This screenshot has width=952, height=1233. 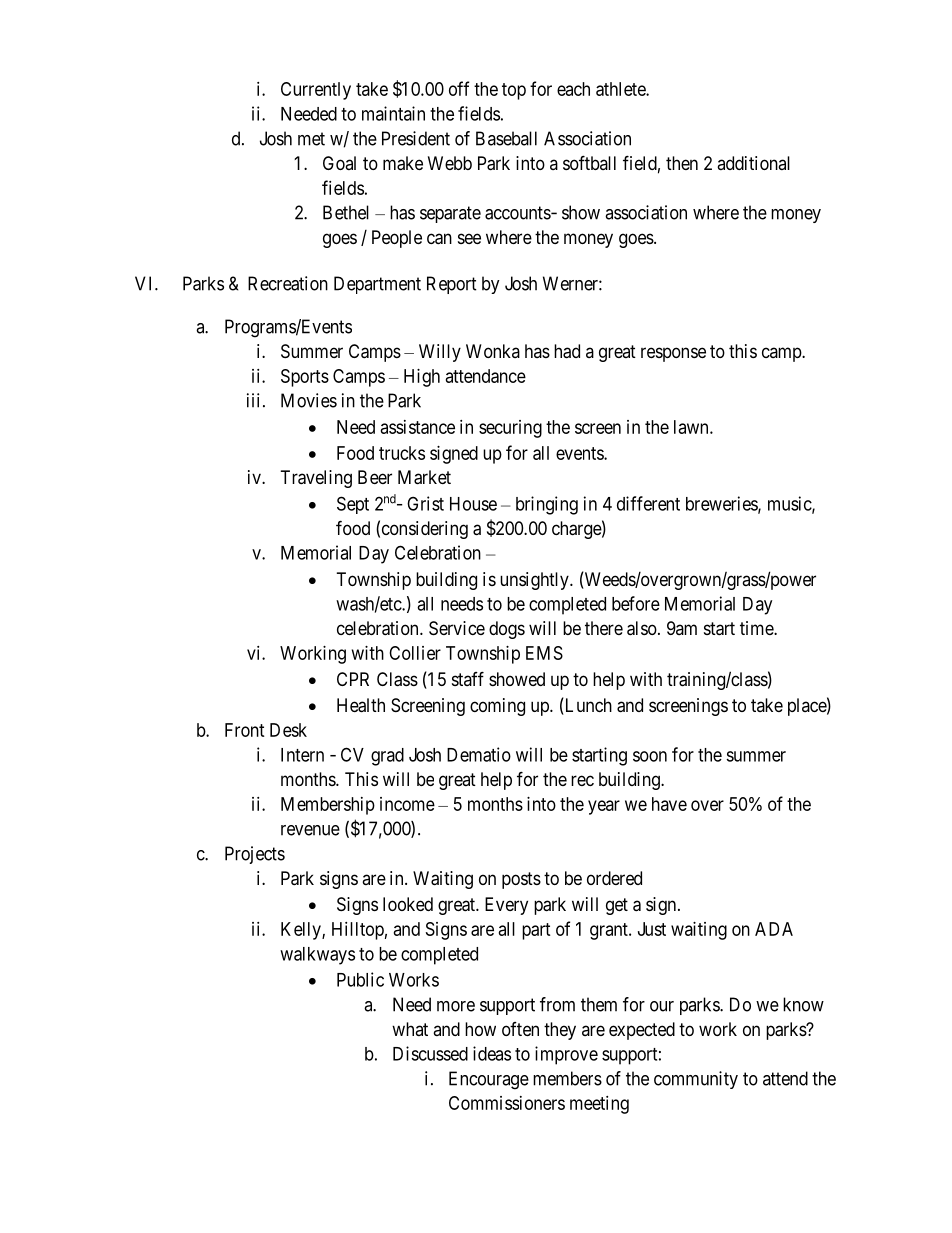 I want to click on Baseball, so click(x=506, y=138).
